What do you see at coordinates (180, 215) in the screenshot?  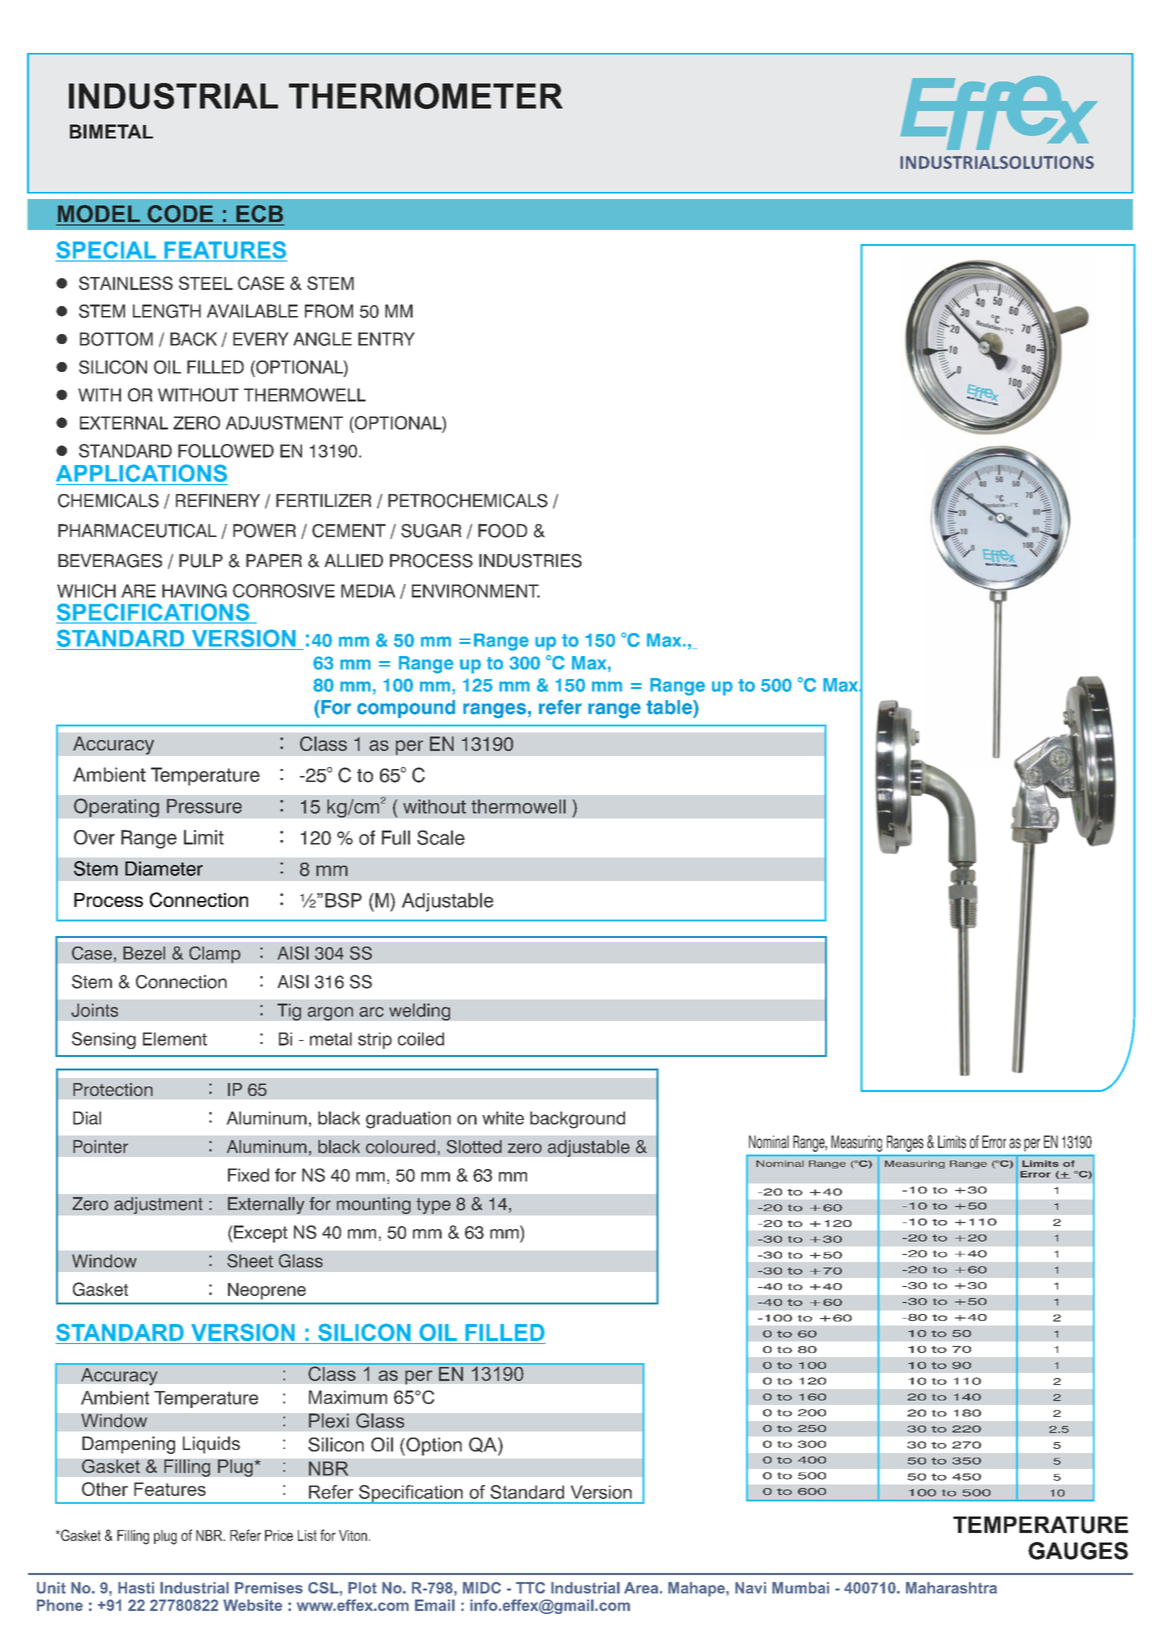 I see `CODE` at bounding box center [180, 215].
